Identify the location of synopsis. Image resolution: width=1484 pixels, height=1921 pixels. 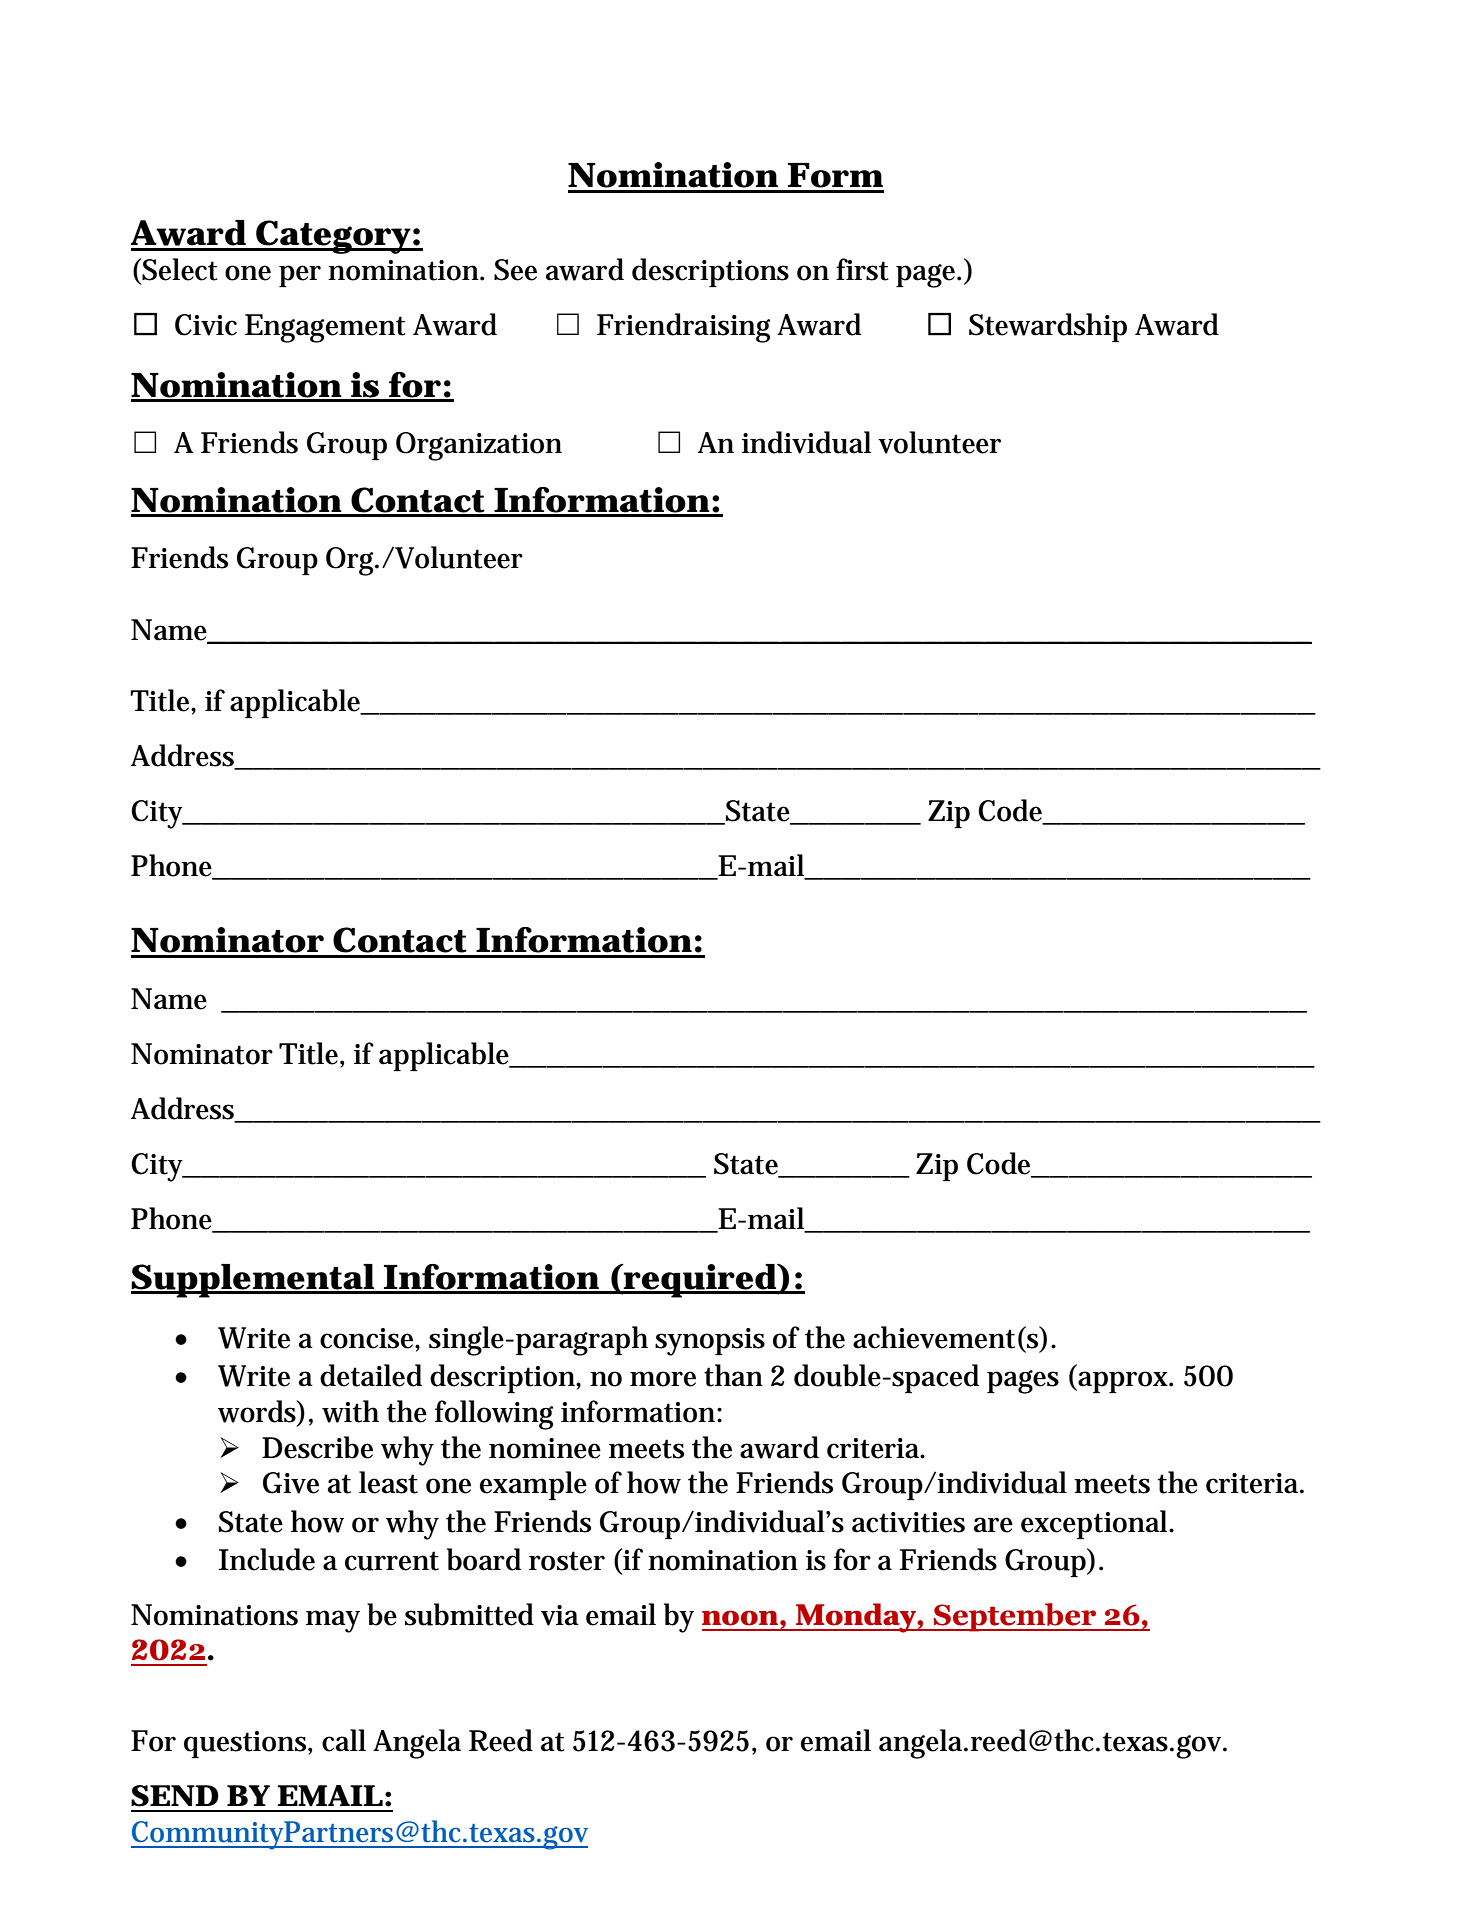
(710, 1342).
